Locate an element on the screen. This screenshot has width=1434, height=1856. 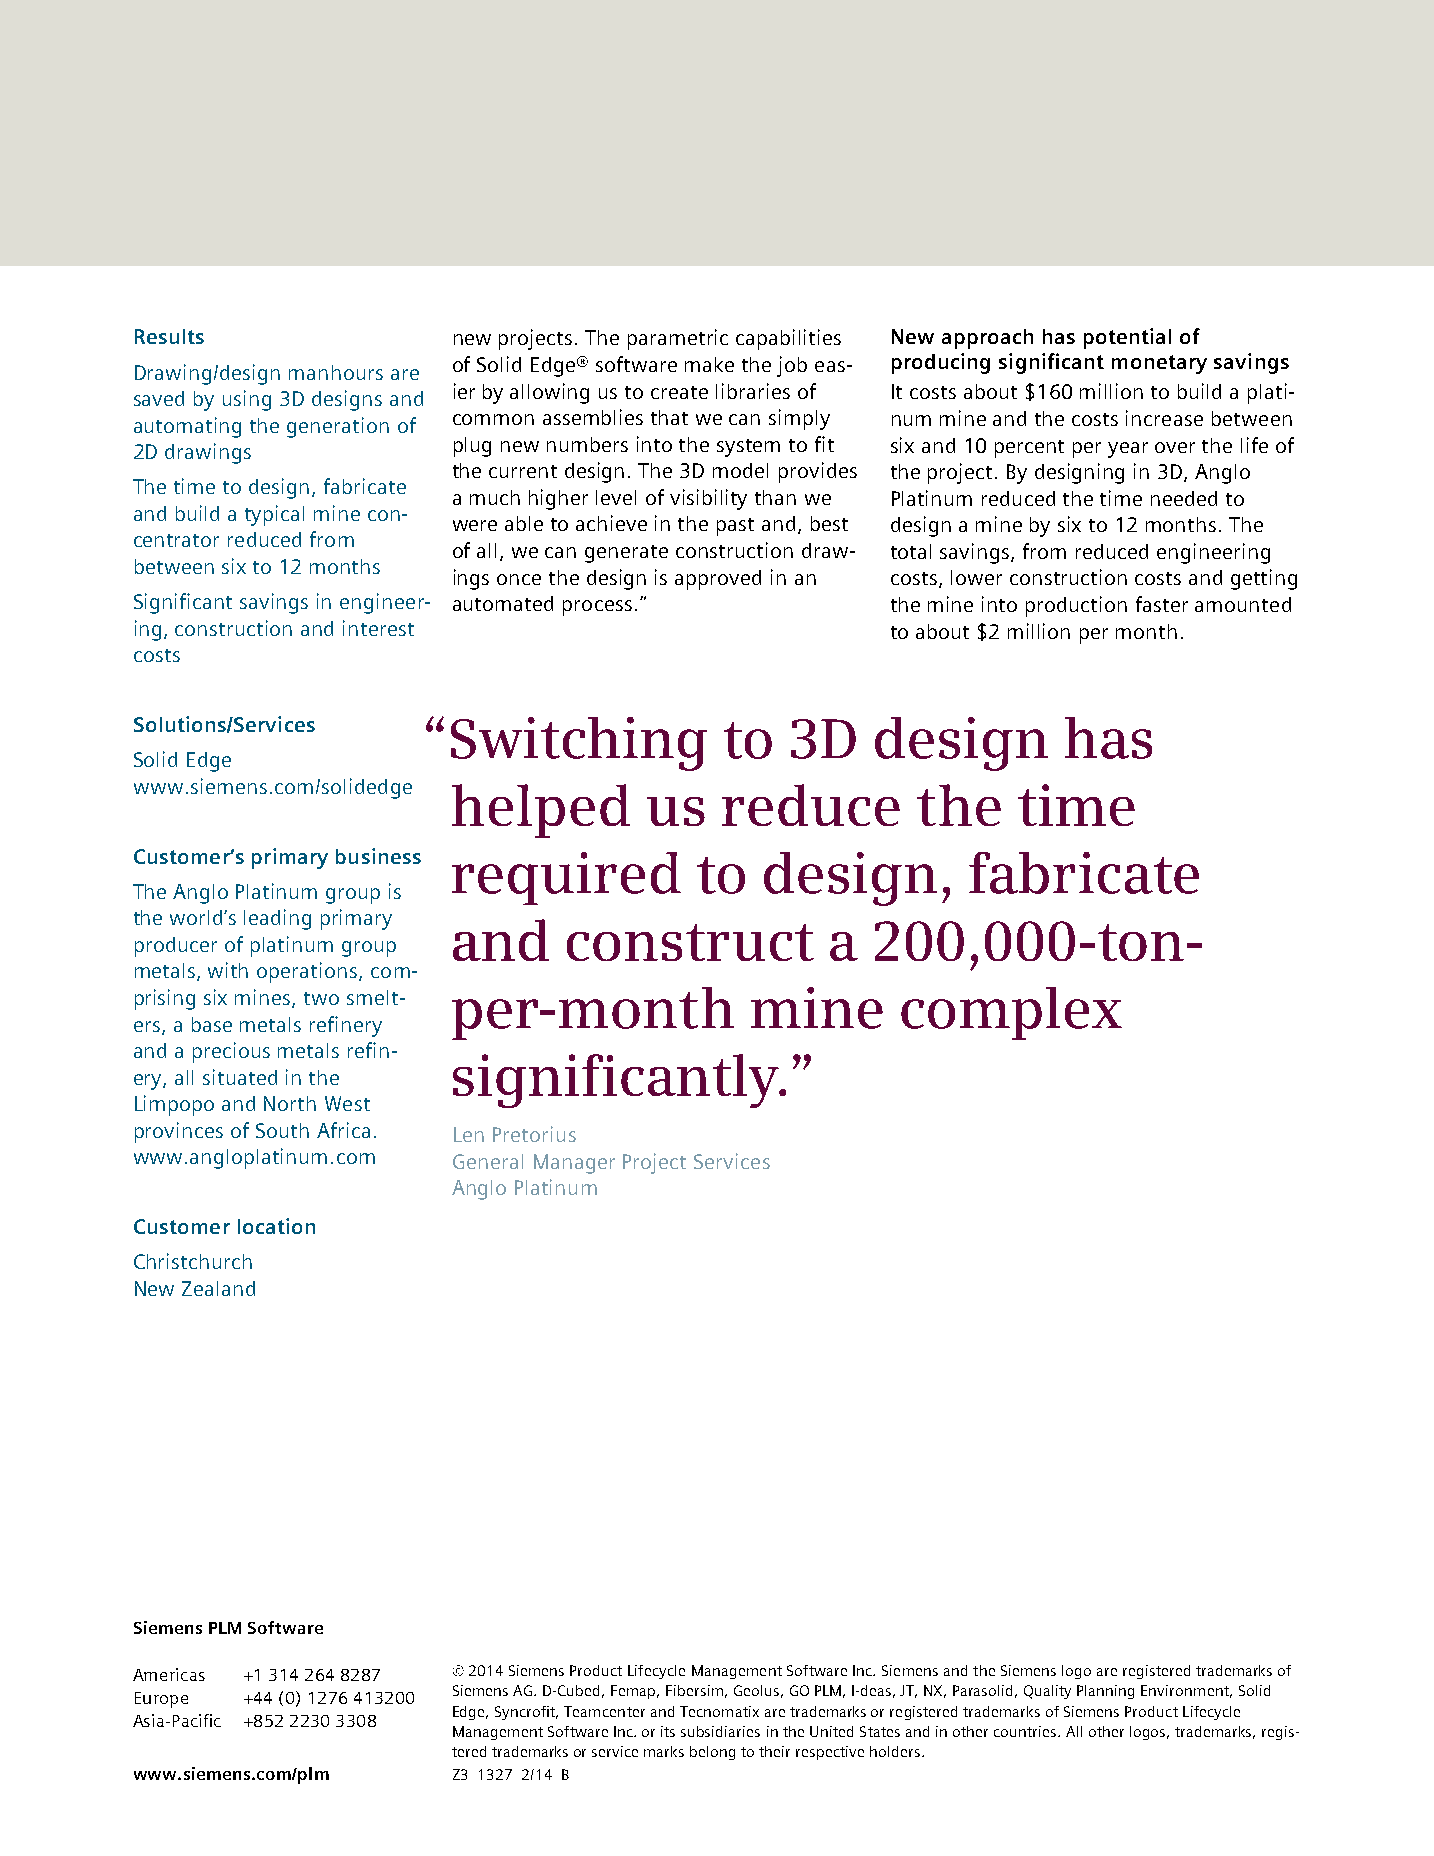
Switching is located at coordinates (579, 744).
